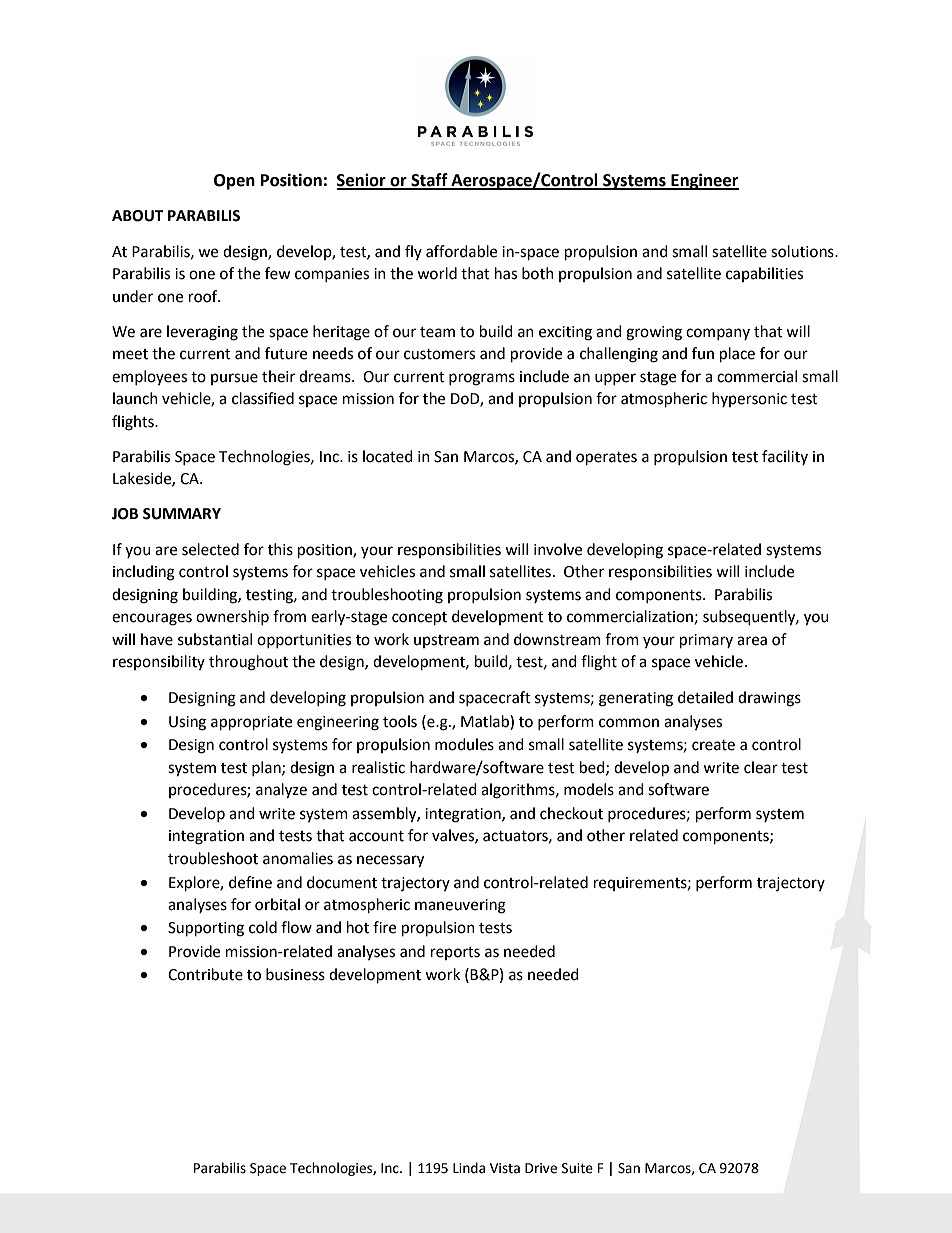 The height and width of the screenshot is (1233, 952). What do you see at coordinates (464, 744) in the screenshot?
I see `modules` at bounding box center [464, 744].
